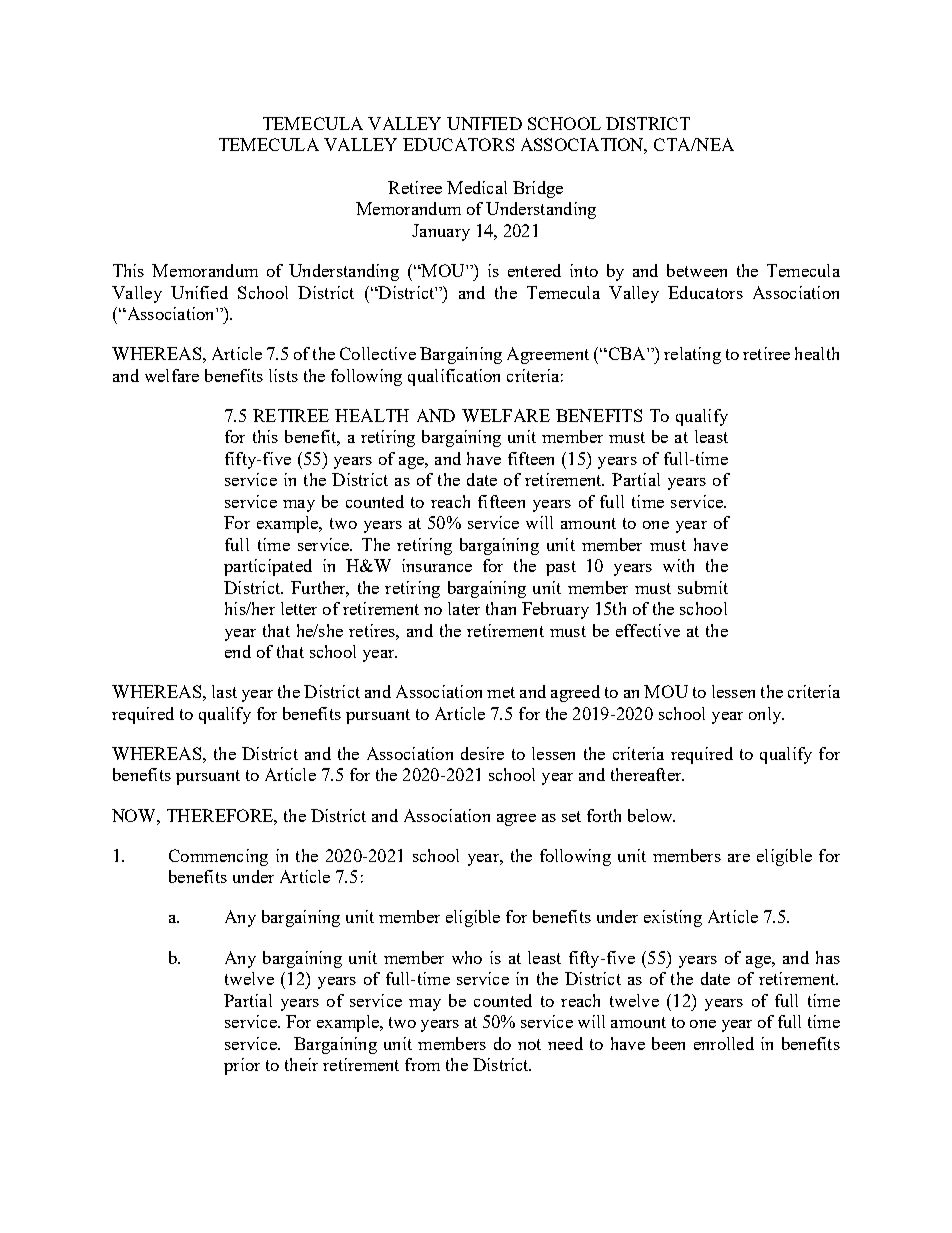  What do you see at coordinates (218, 857) in the screenshot?
I see `Commencing` at bounding box center [218, 857].
